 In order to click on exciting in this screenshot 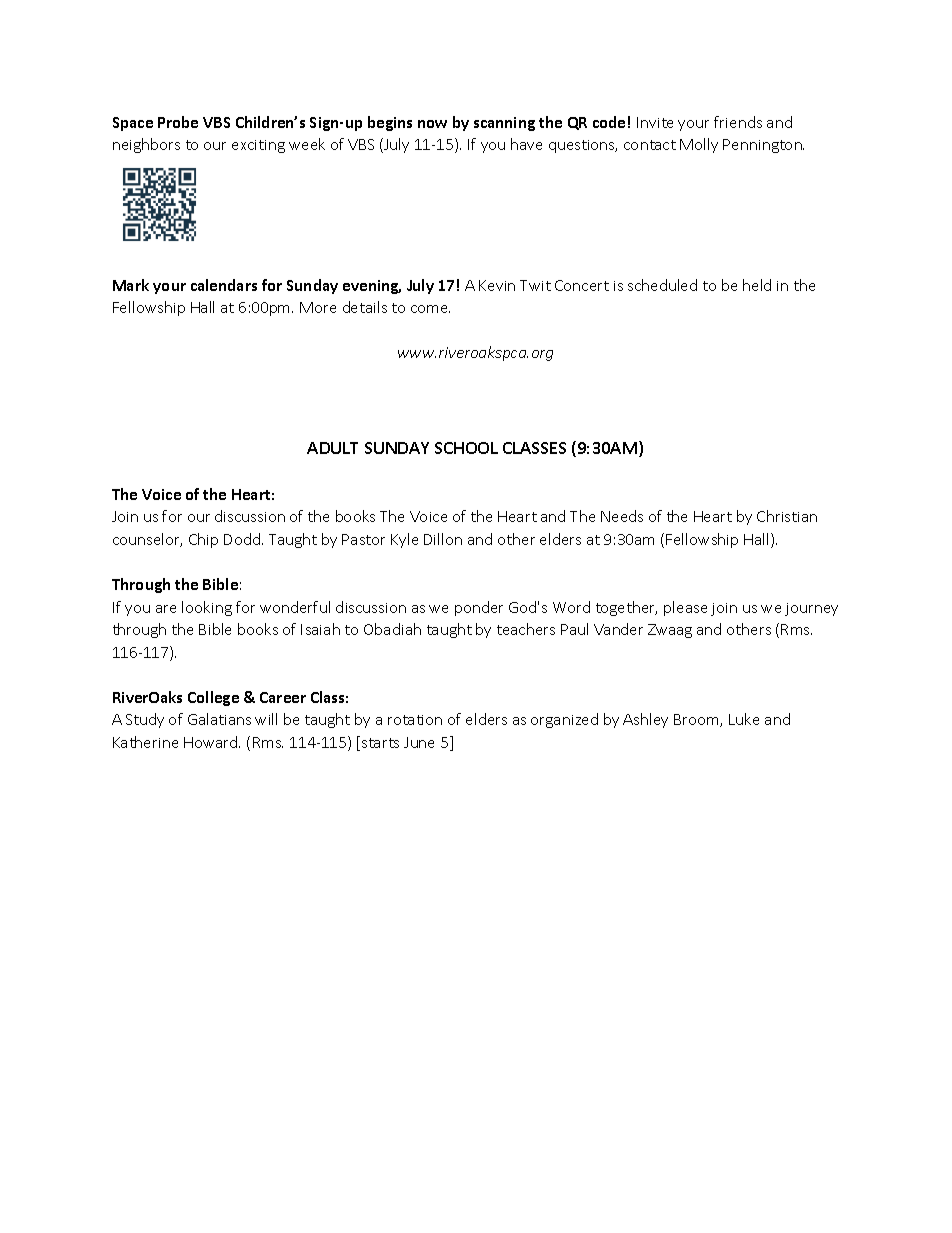, I will do `click(258, 146)`.
